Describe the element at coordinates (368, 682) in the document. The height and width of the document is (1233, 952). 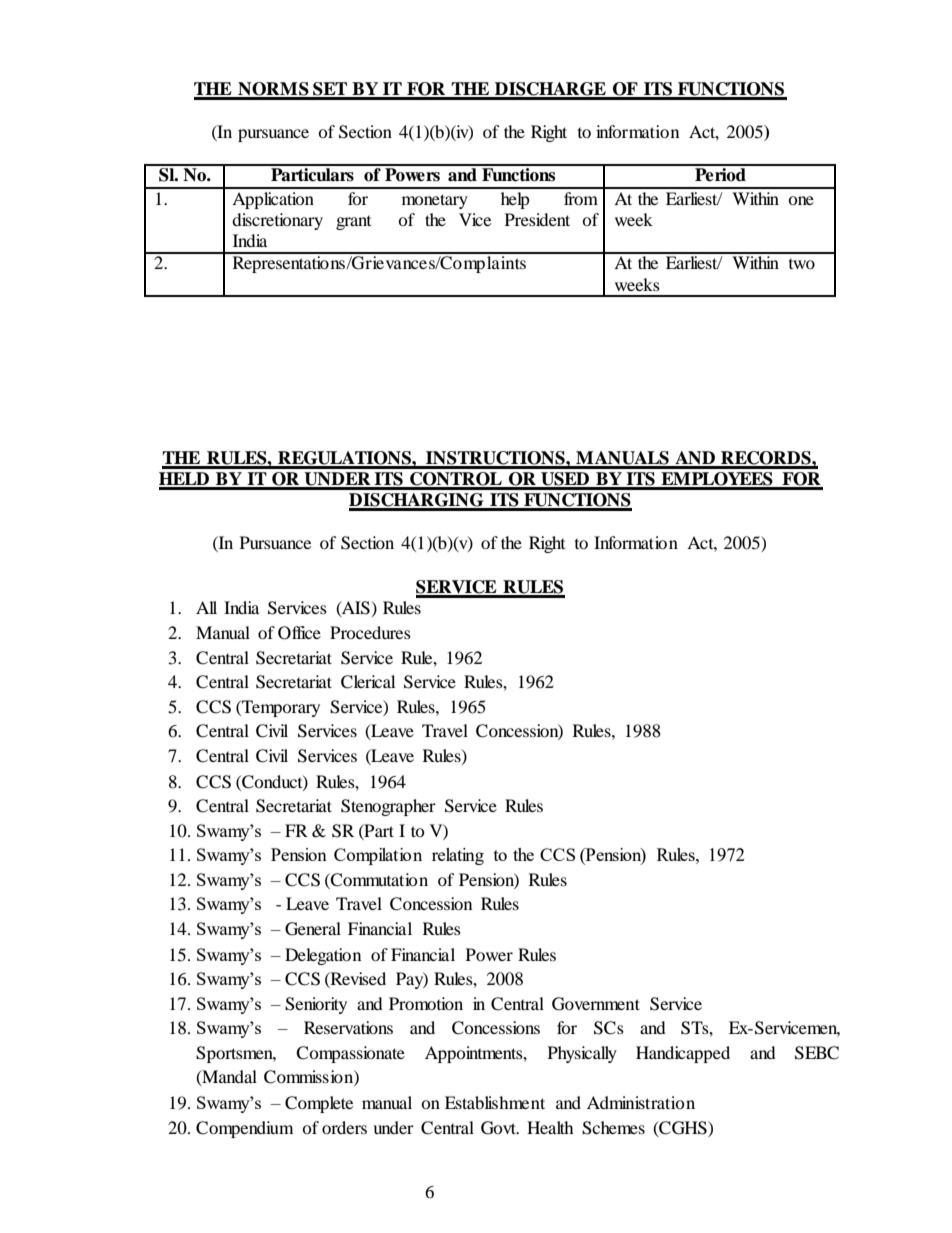
I see `Clerical` at that location.
